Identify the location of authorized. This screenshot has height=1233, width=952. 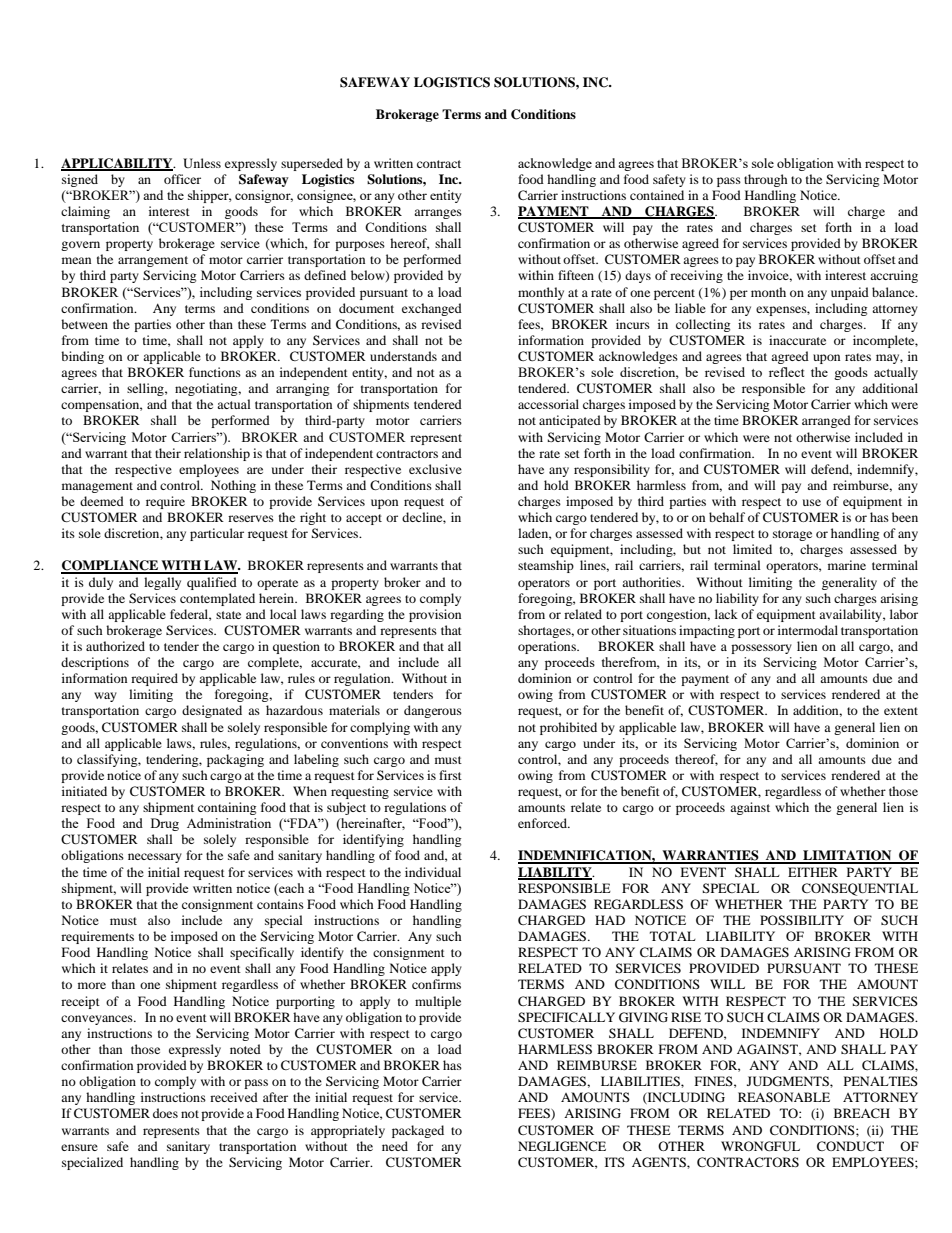
(115, 646).
